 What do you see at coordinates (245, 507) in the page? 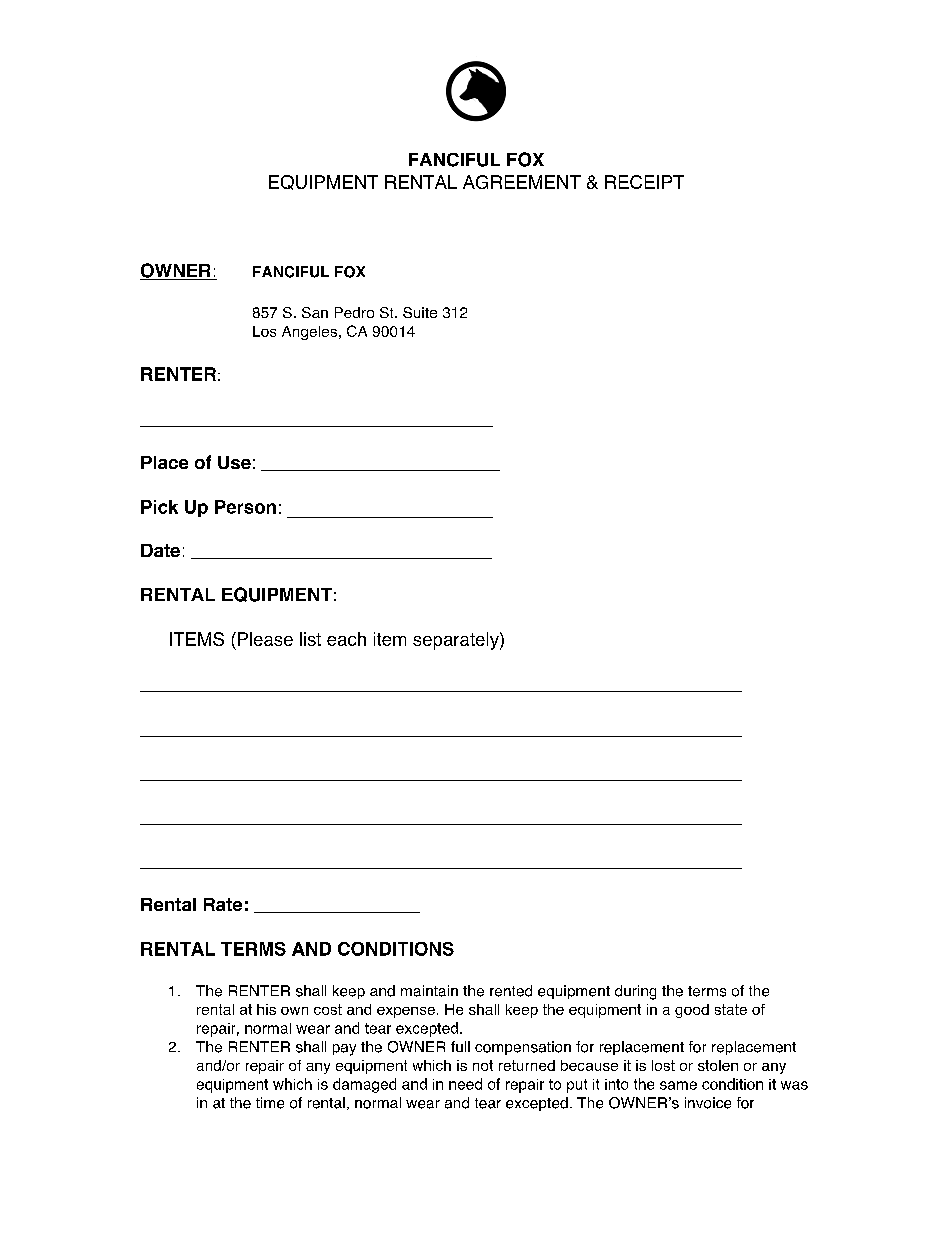
I see `Person` at bounding box center [245, 507].
